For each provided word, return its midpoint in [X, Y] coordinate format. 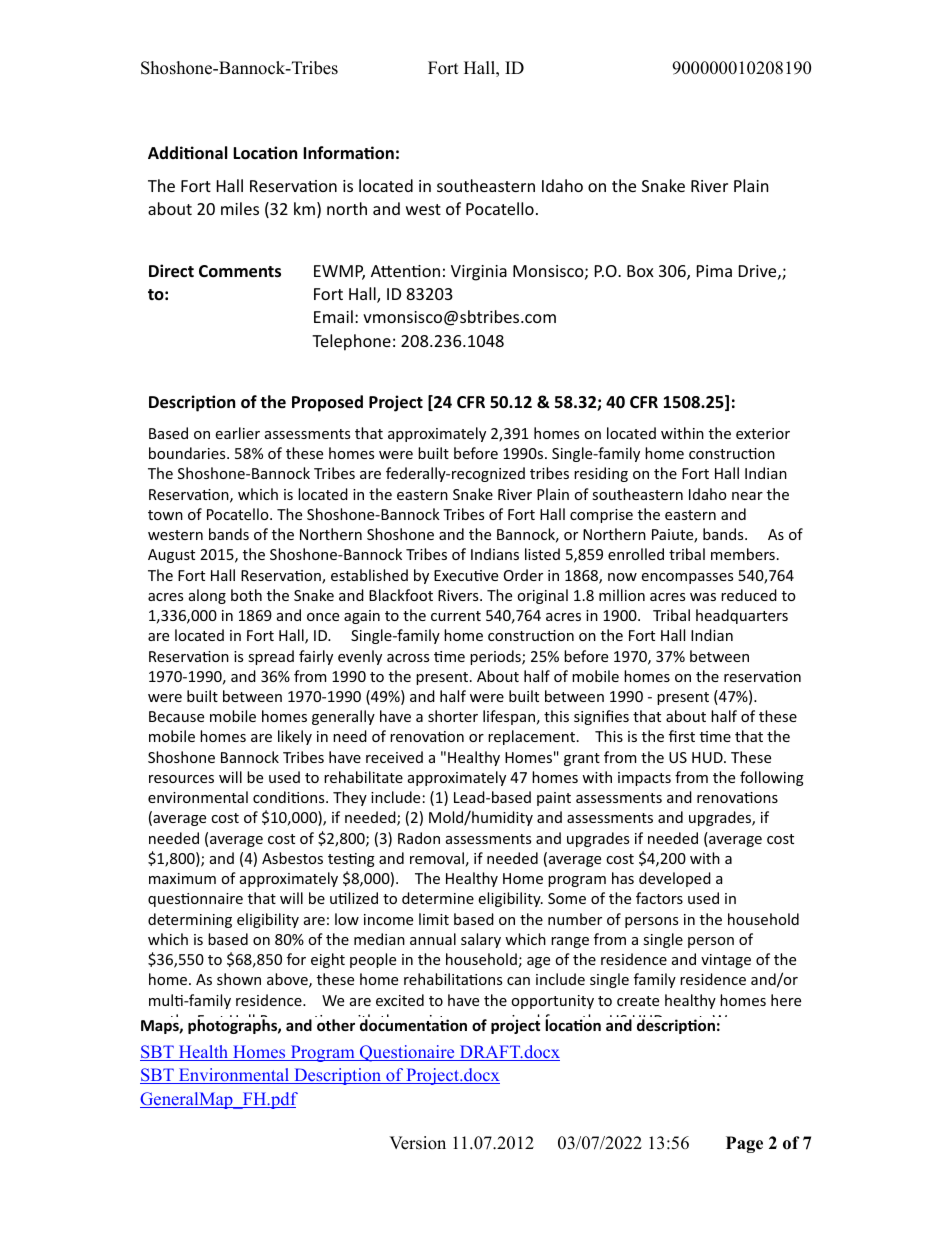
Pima [714, 271]
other [336, 1025]
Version [417, 1143]
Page [744, 1144]
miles [240, 208]
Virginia [479, 273]
